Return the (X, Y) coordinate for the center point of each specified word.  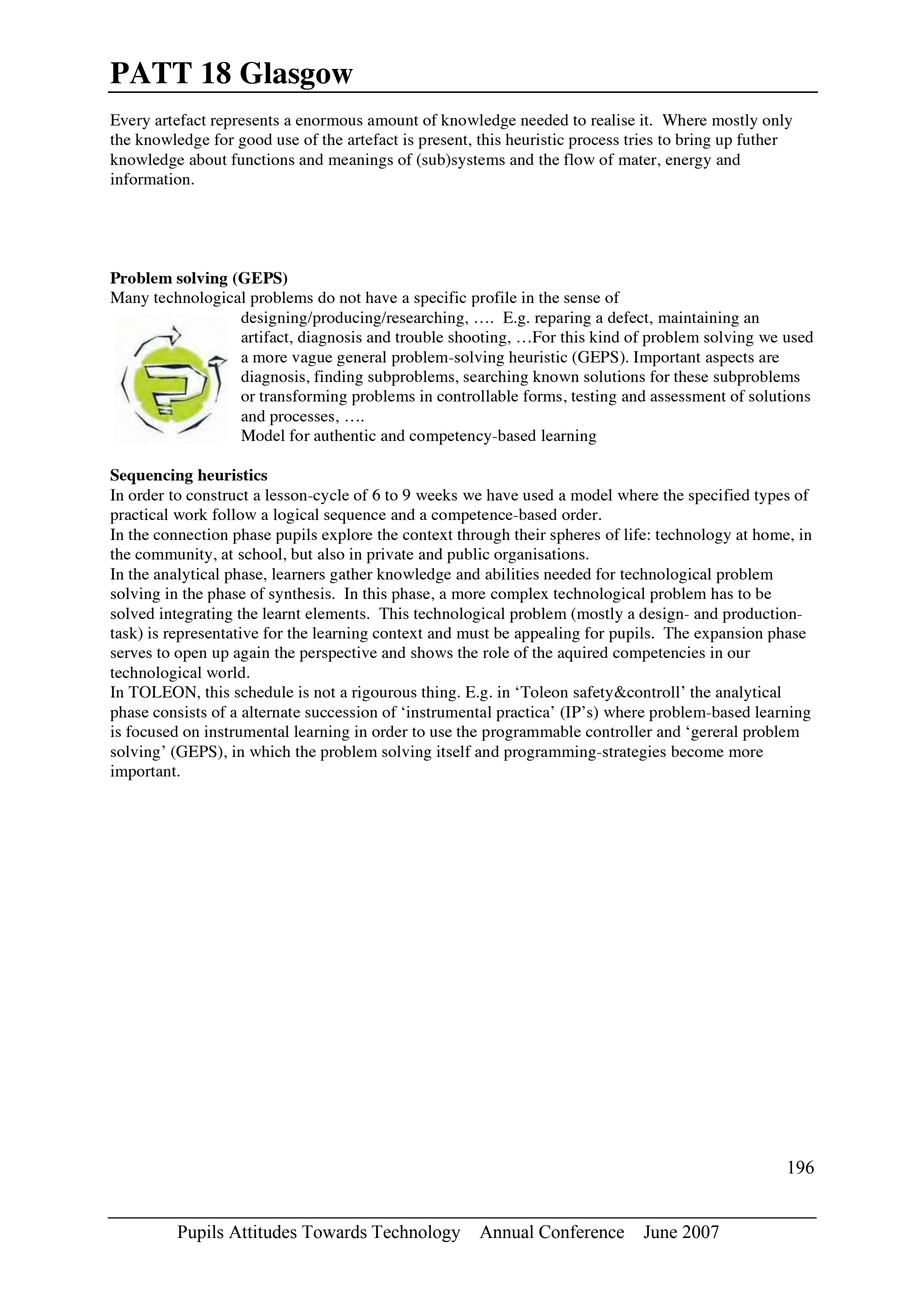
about (208, 159)
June (660, 1232)
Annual (507, 1232)
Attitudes (263, 1232)
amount (393, 121)
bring (693, 141)
